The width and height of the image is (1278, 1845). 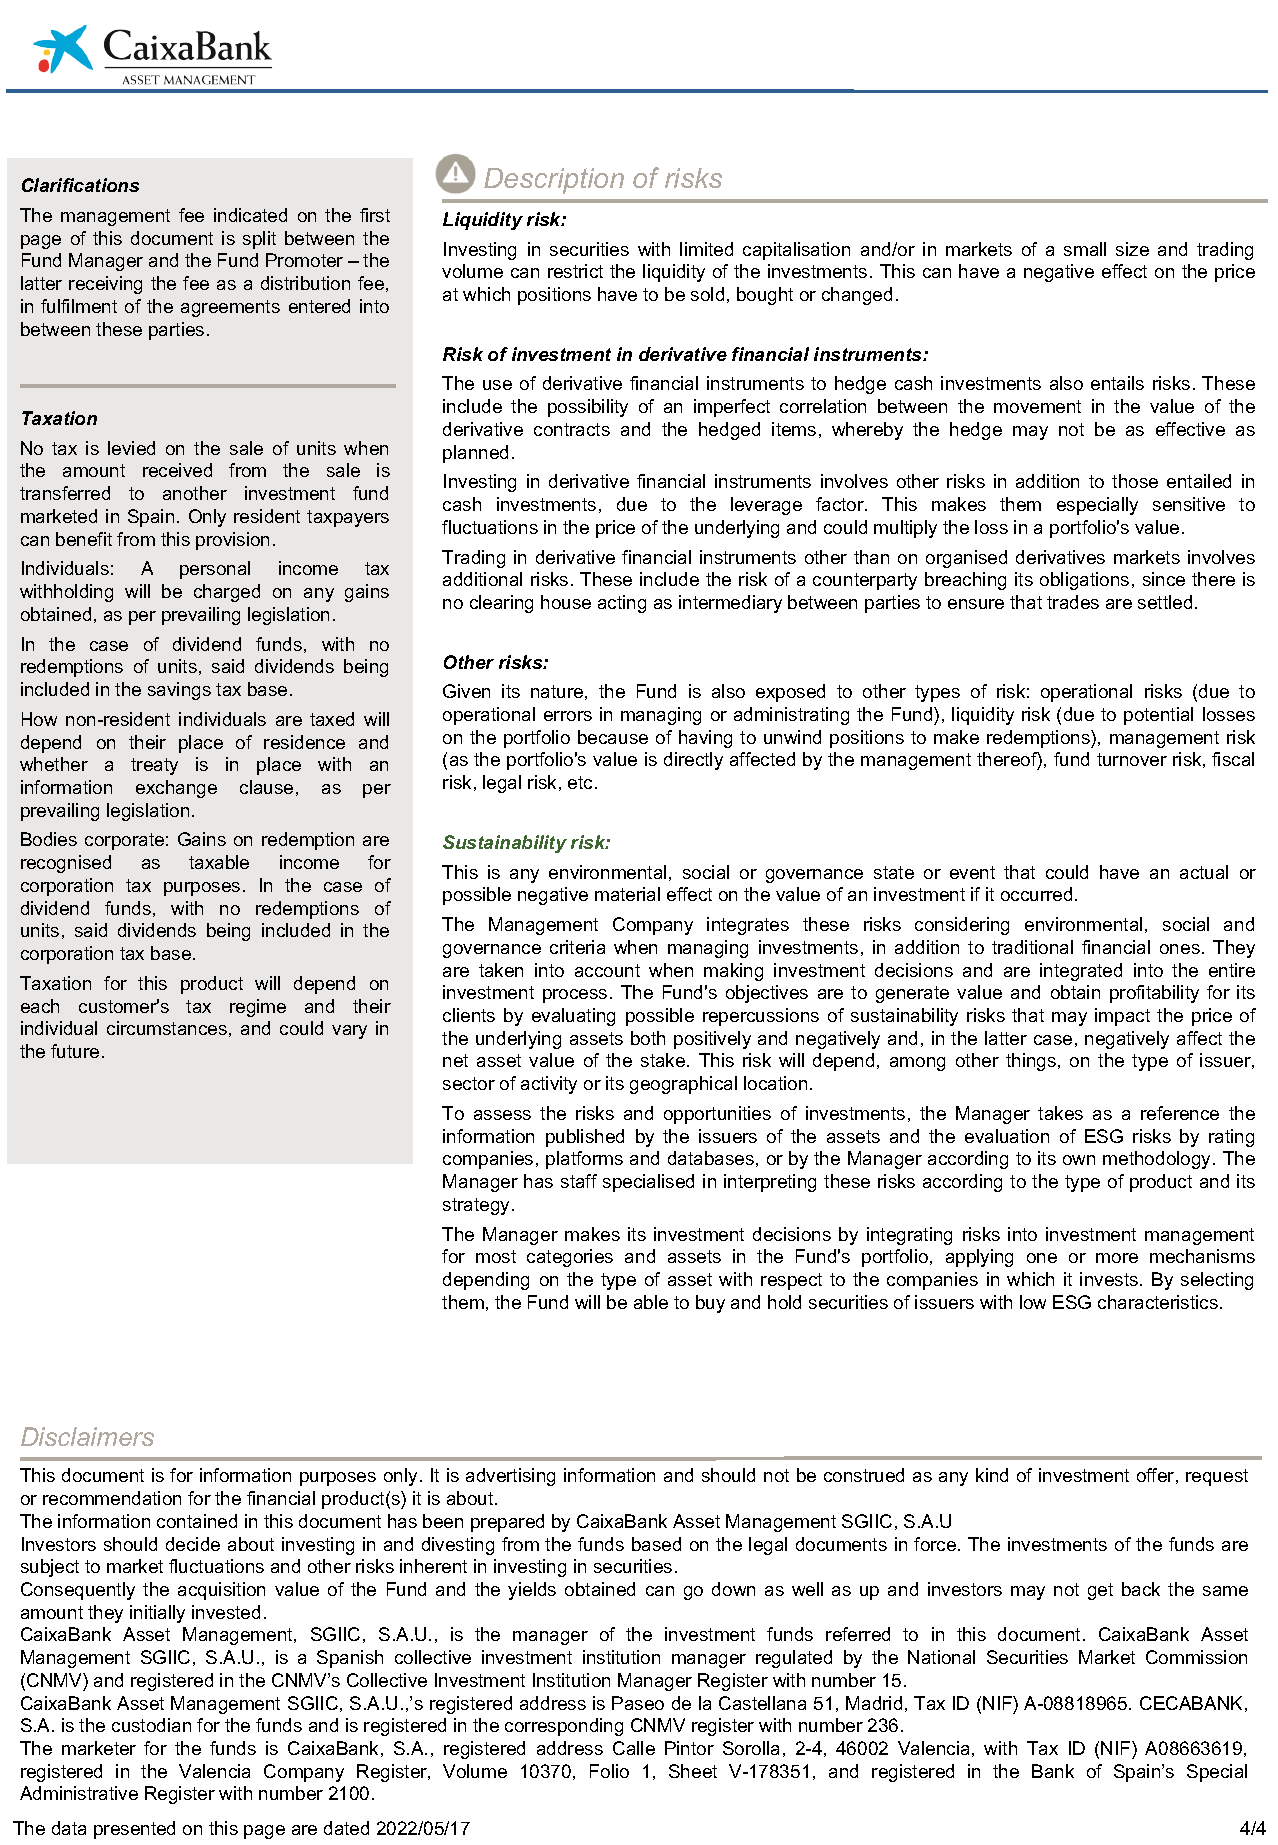 What do you see at coordinates (1085, 249) in the image?
I see `small` at bounding box center [1085, 249].
